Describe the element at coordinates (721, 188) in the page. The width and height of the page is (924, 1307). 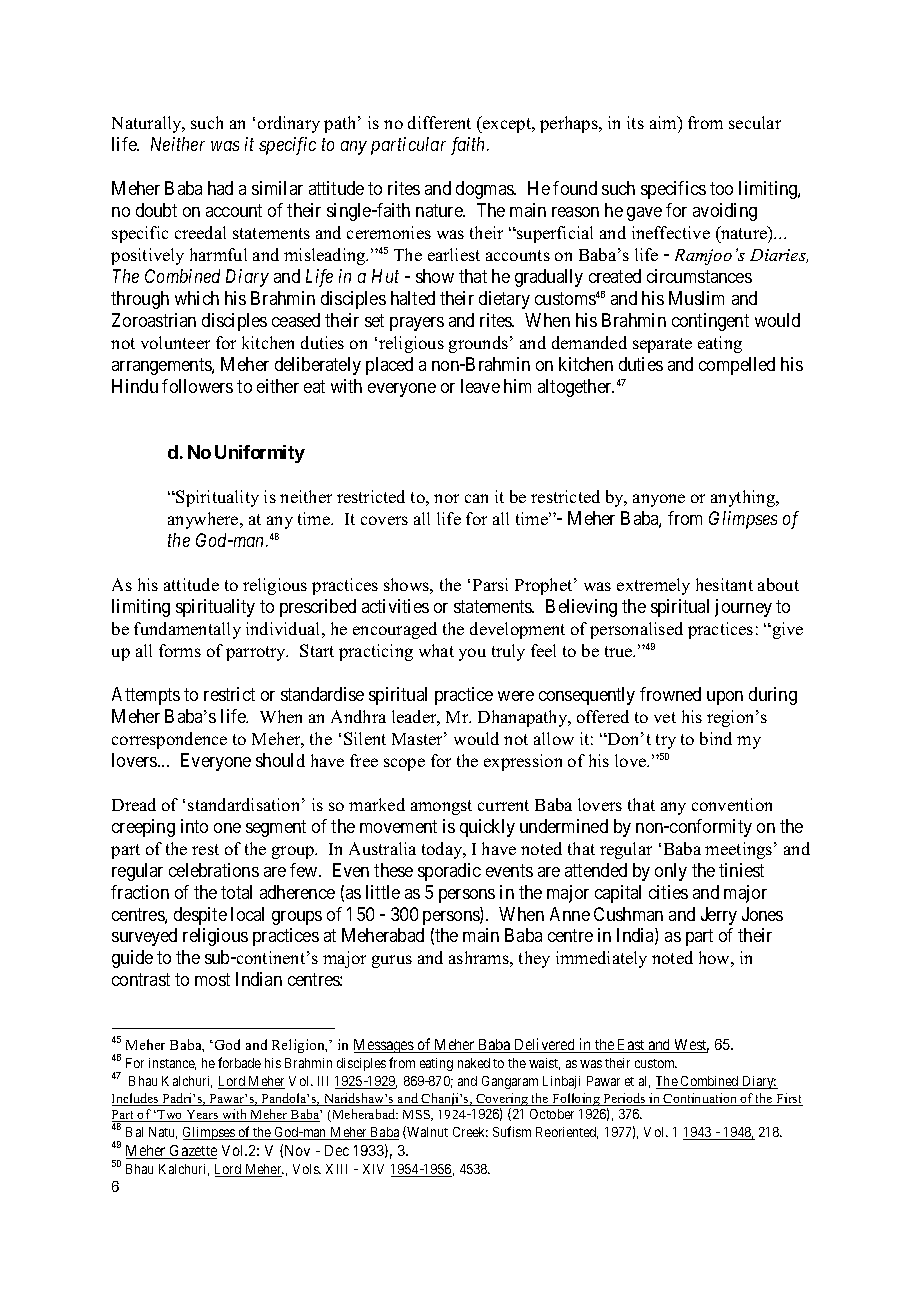
I see `too` at that location.
